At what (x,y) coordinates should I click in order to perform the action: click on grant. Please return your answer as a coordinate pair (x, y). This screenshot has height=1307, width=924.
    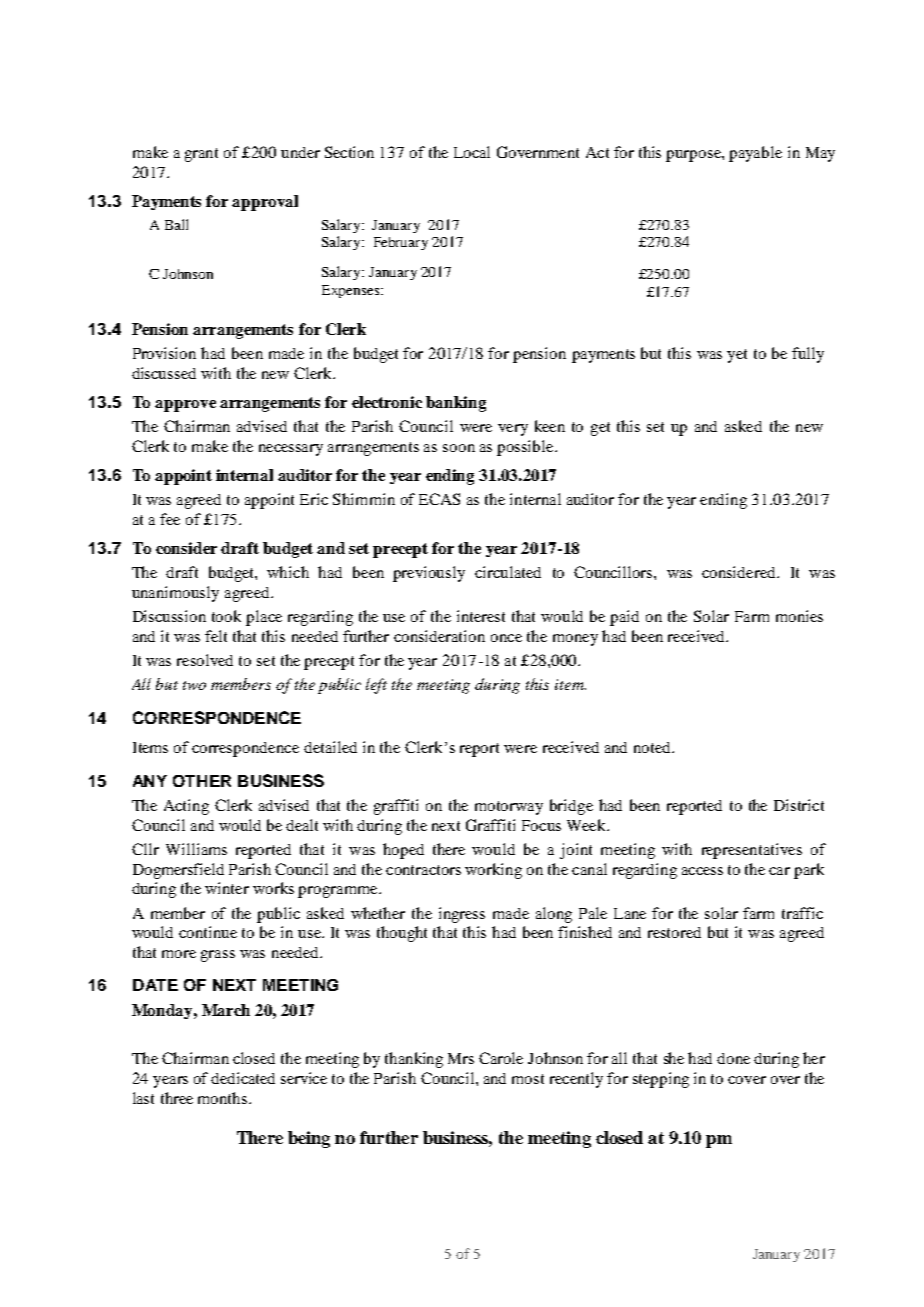
    Looking at the image, I should click on (201, 155).
